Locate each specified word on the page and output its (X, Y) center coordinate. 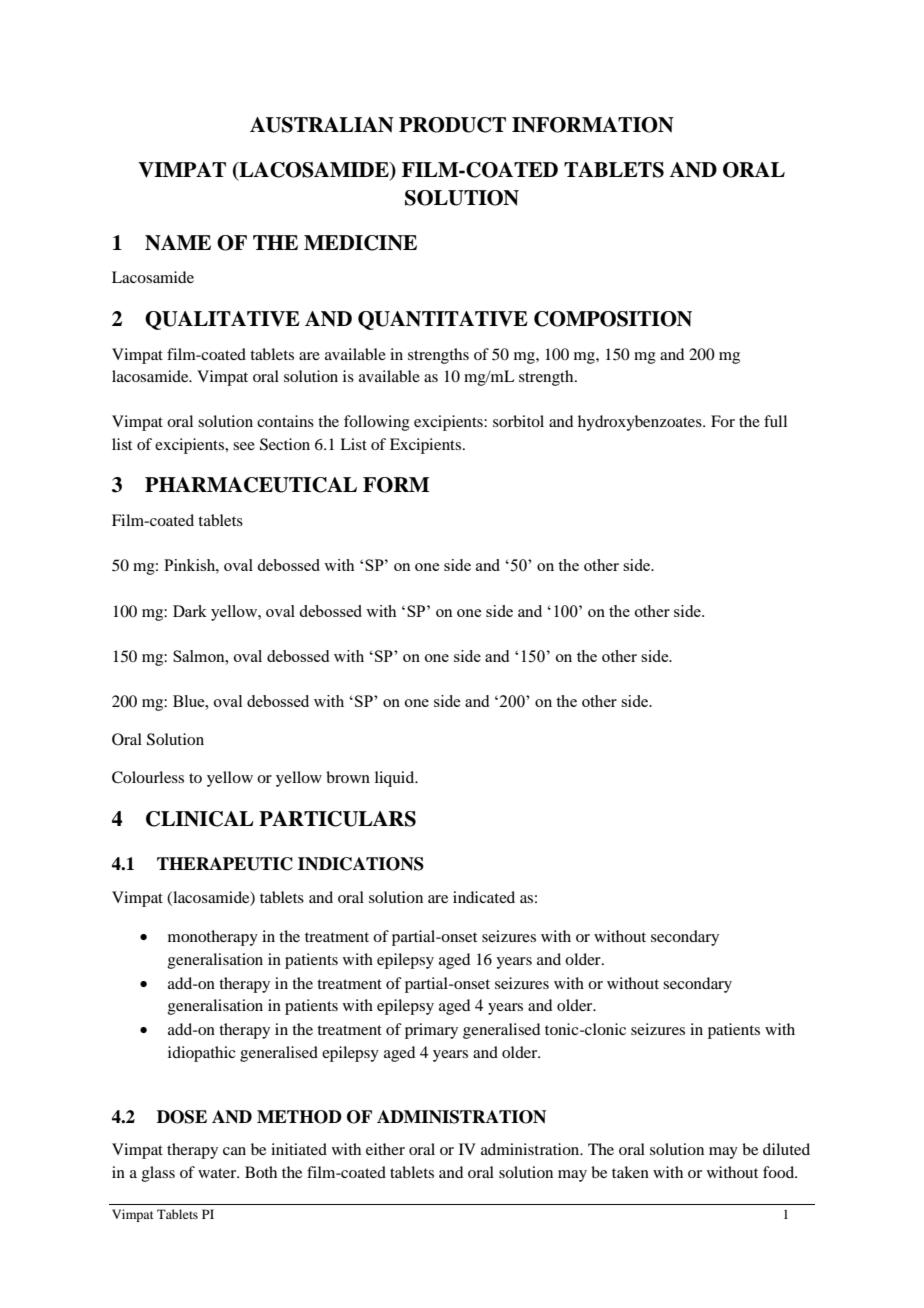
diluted (786, 1149)
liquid (396, 779)
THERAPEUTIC (225, 864)
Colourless (148, 777)
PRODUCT (452, 125)
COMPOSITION (613, 319)
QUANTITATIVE (443, 320)
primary (431, 1031)
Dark (190, 611)
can (234, 1151)
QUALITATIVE (222, 320)
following (377, 423)
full (775, 421)
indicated (484, 897)
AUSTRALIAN (322, 125)
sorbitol (518, 421)
